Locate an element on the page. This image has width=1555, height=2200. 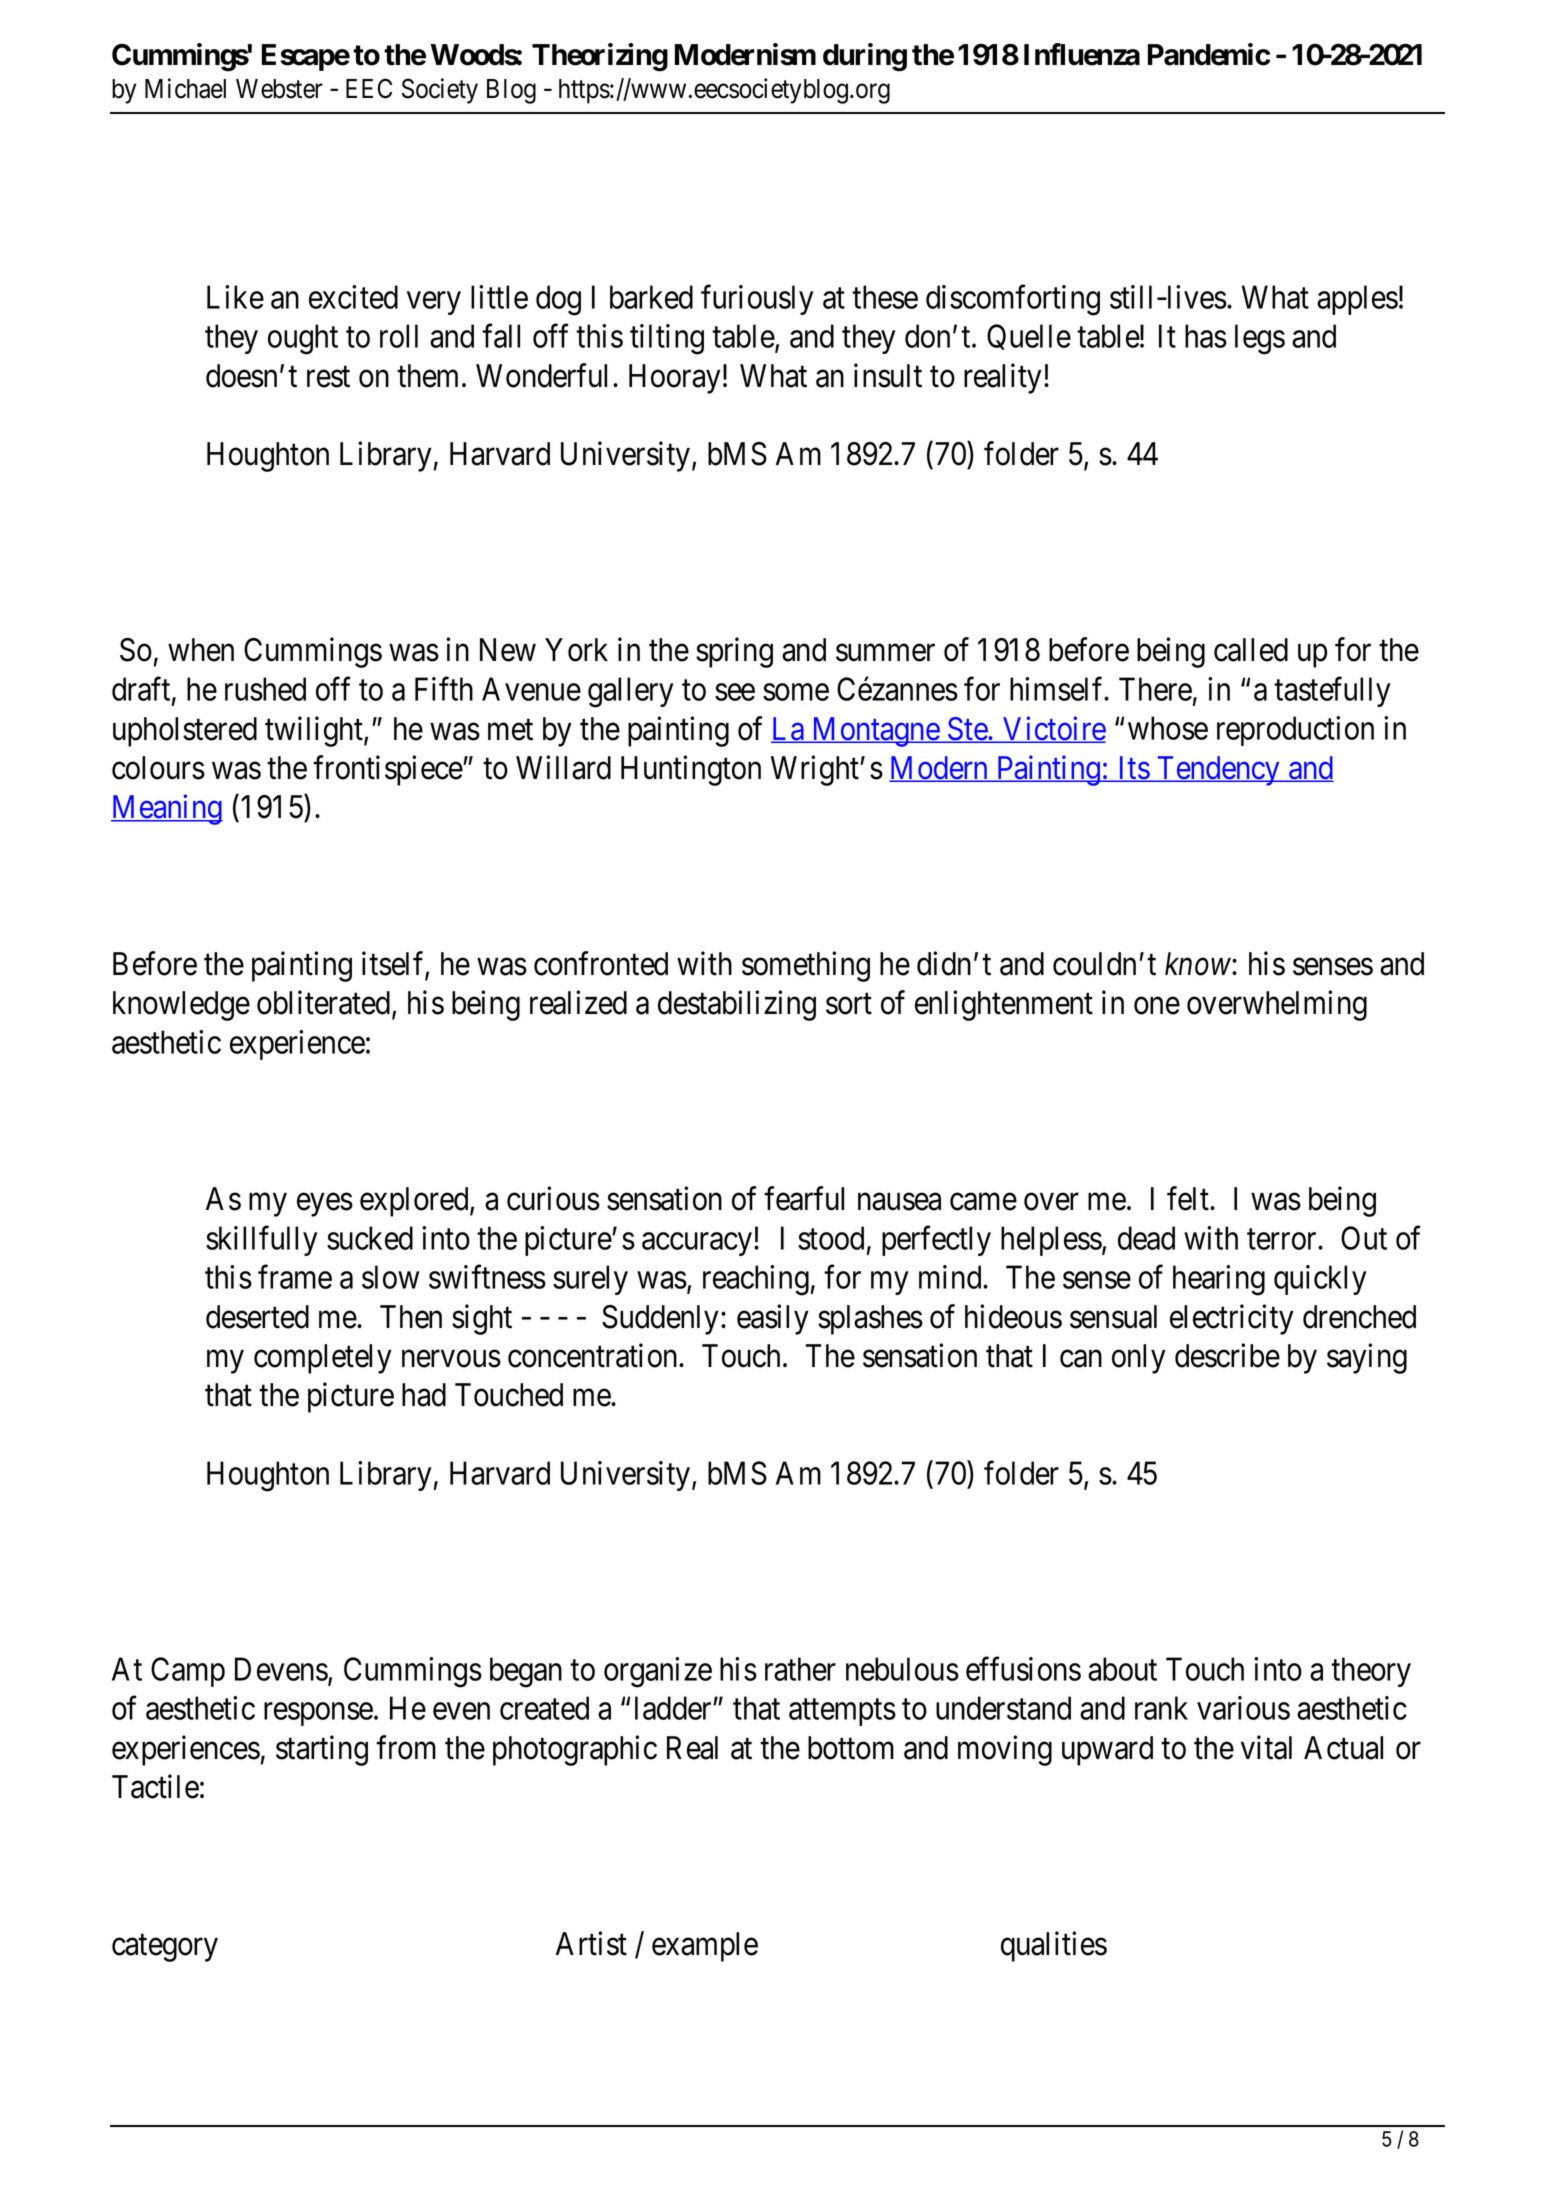
vital is located at coordinates (1266, 1747).
